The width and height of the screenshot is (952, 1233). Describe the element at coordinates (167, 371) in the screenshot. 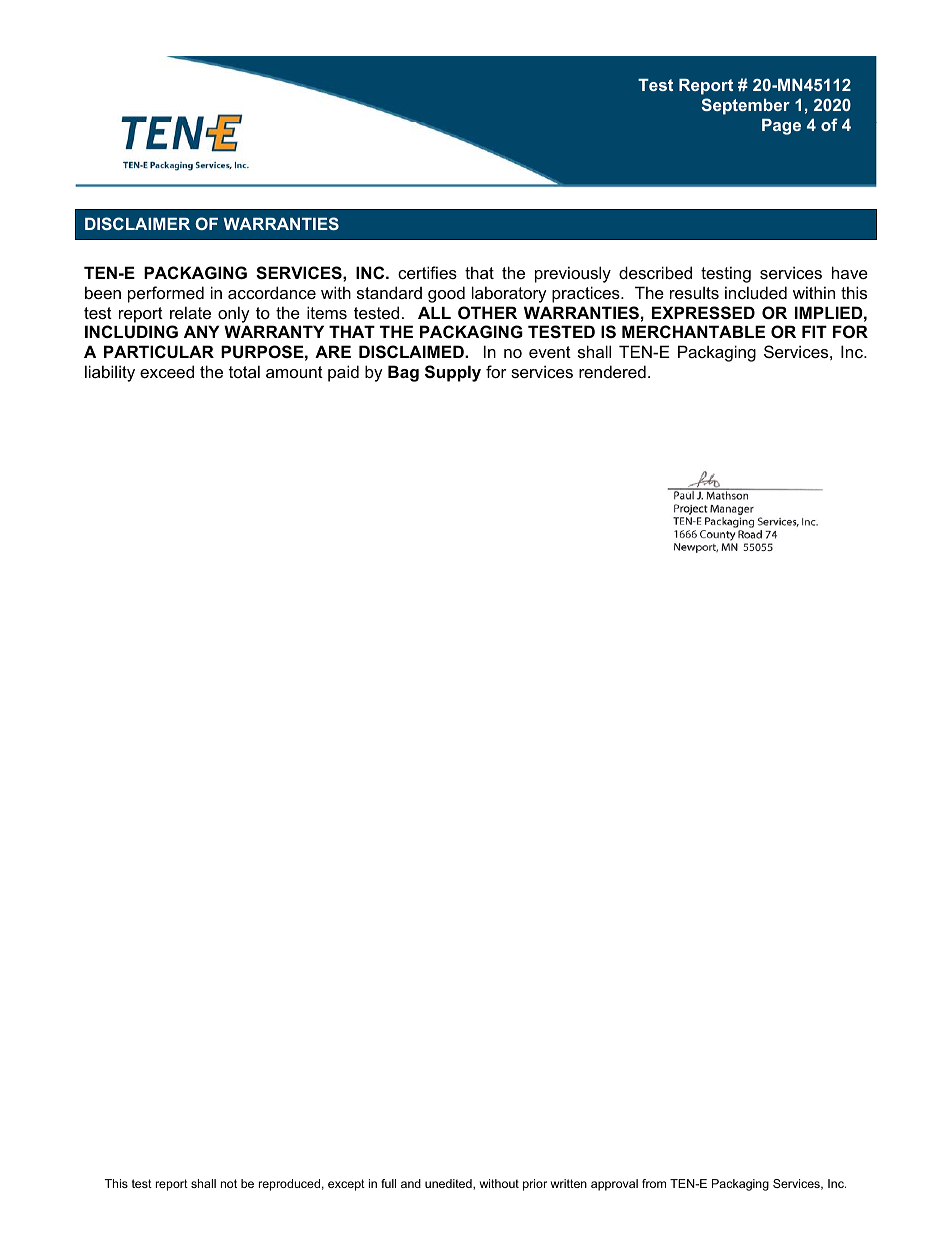

I see `exceed` at that location.
